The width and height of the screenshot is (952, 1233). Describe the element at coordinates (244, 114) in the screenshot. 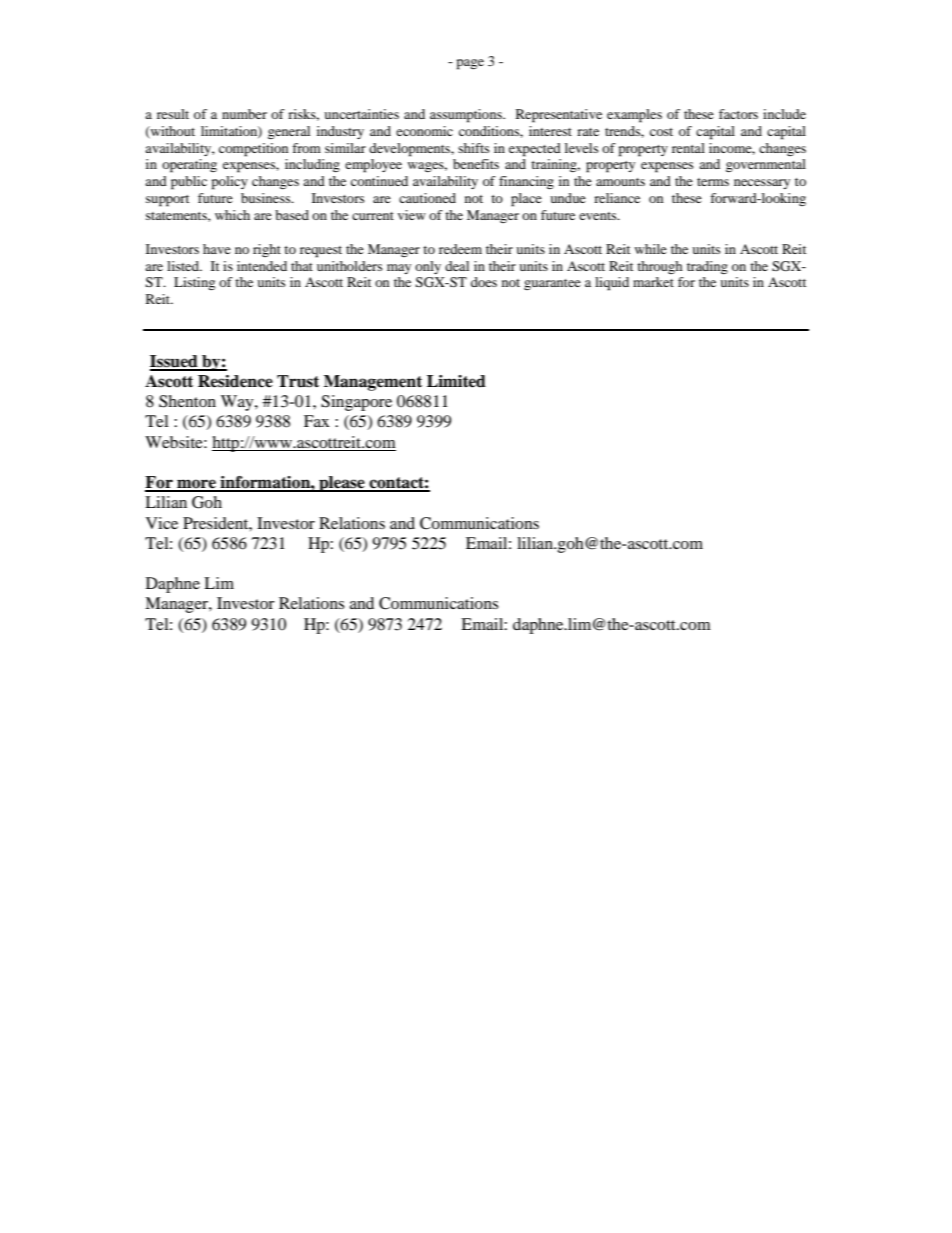

I see `number` at that location.
